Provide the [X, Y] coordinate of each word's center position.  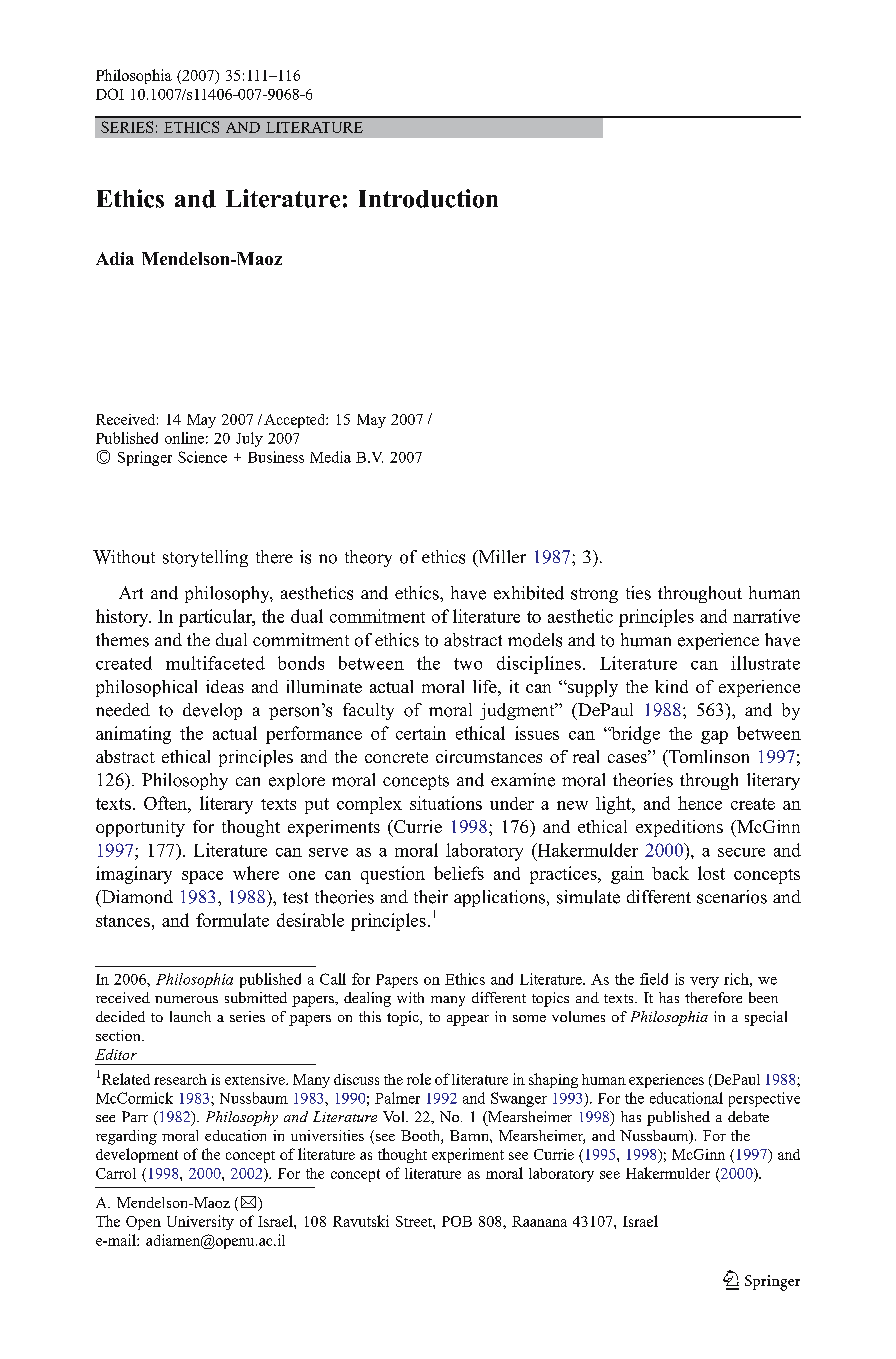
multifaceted [215, 663]
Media [330, 457]
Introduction [428, 198]
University [200, 1222]
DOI [110, 94]
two [468, 664]
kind [671, 686]
